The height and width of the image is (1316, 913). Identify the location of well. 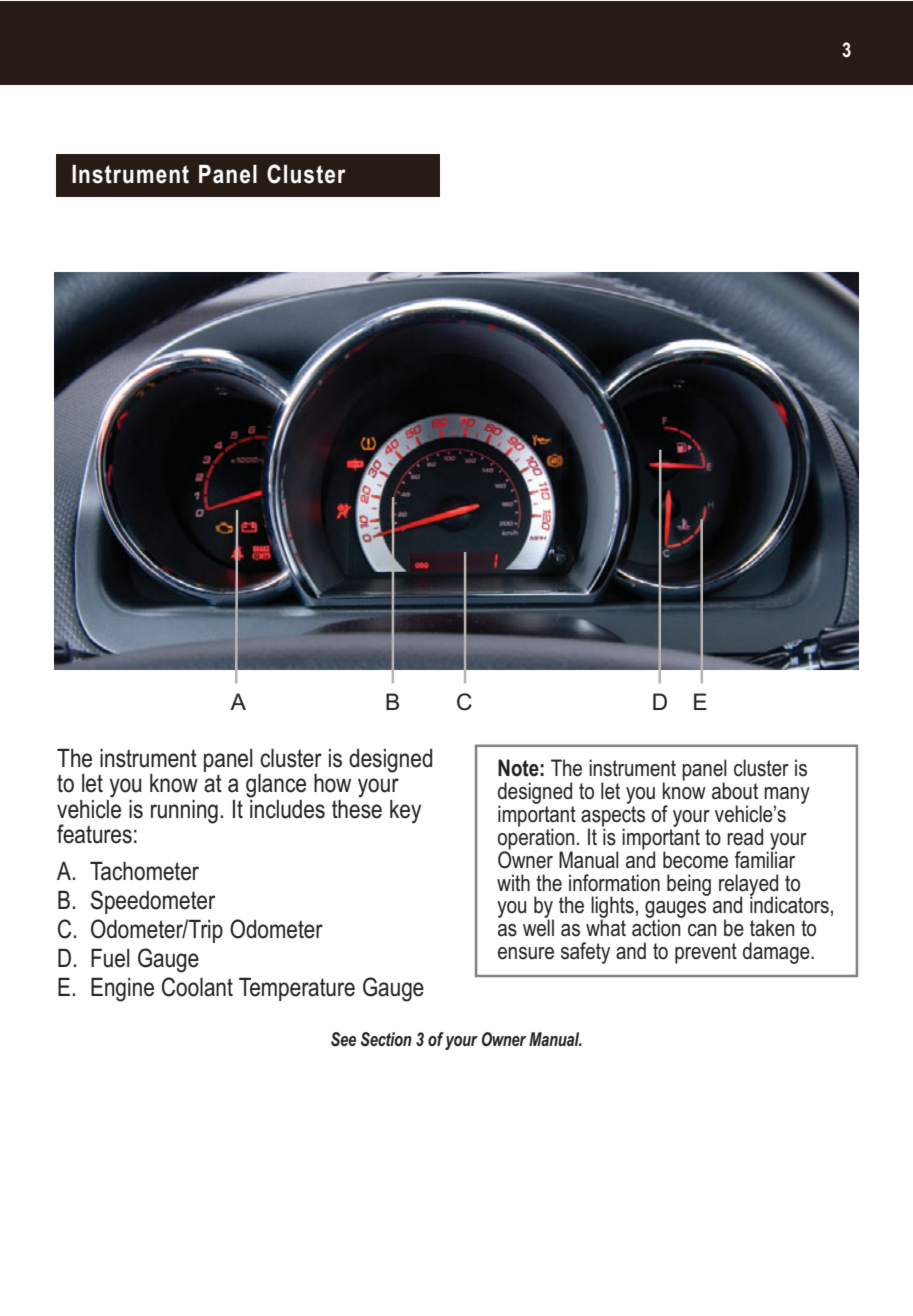
(538, 927).
